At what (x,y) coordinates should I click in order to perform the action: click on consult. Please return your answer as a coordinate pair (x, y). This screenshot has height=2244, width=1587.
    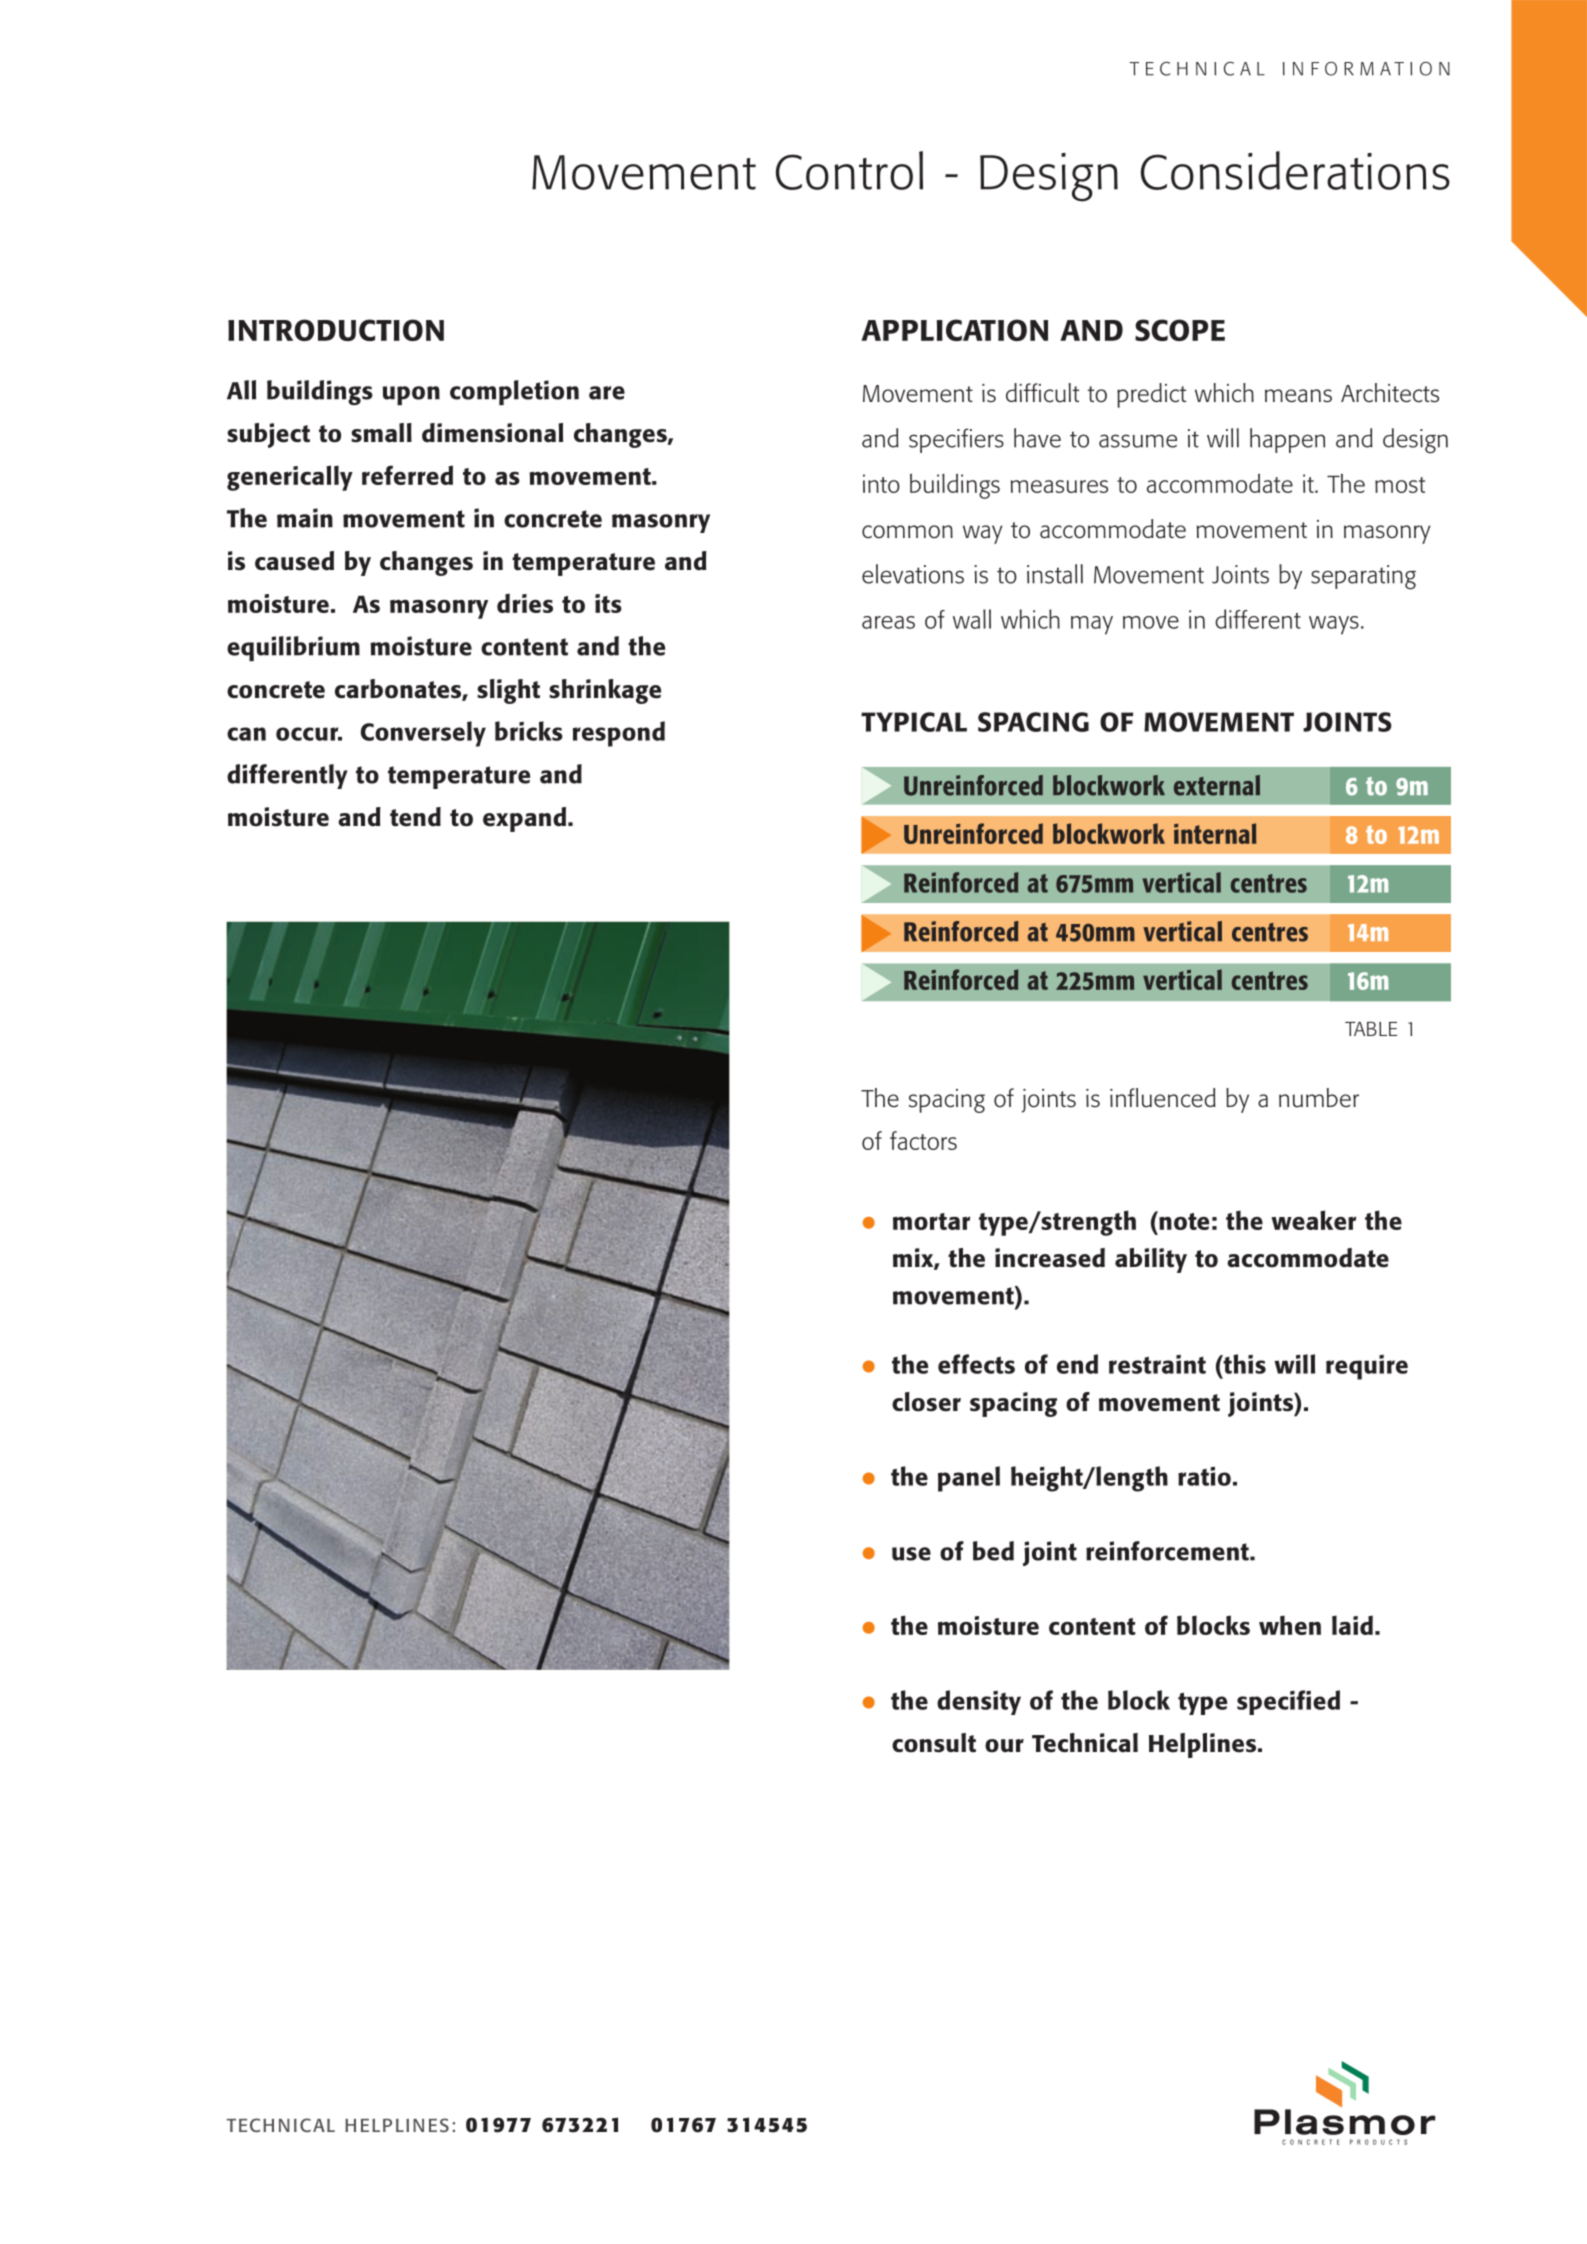
    Looking at the image, I should click on (934, 1743).
